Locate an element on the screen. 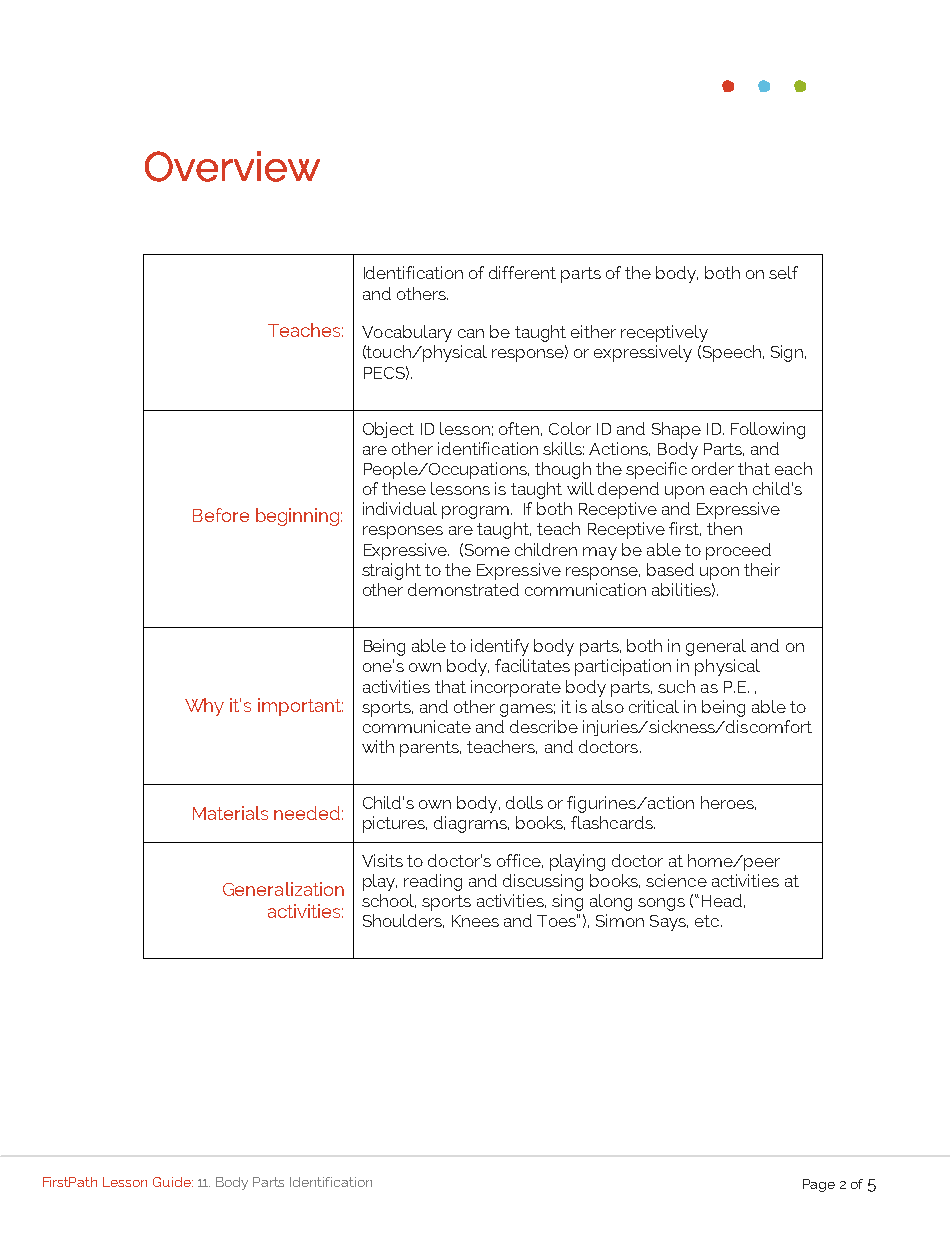 Image resolution: width=952 pixels, height=1233 pixels. self is located at coordinates (783, 272).
